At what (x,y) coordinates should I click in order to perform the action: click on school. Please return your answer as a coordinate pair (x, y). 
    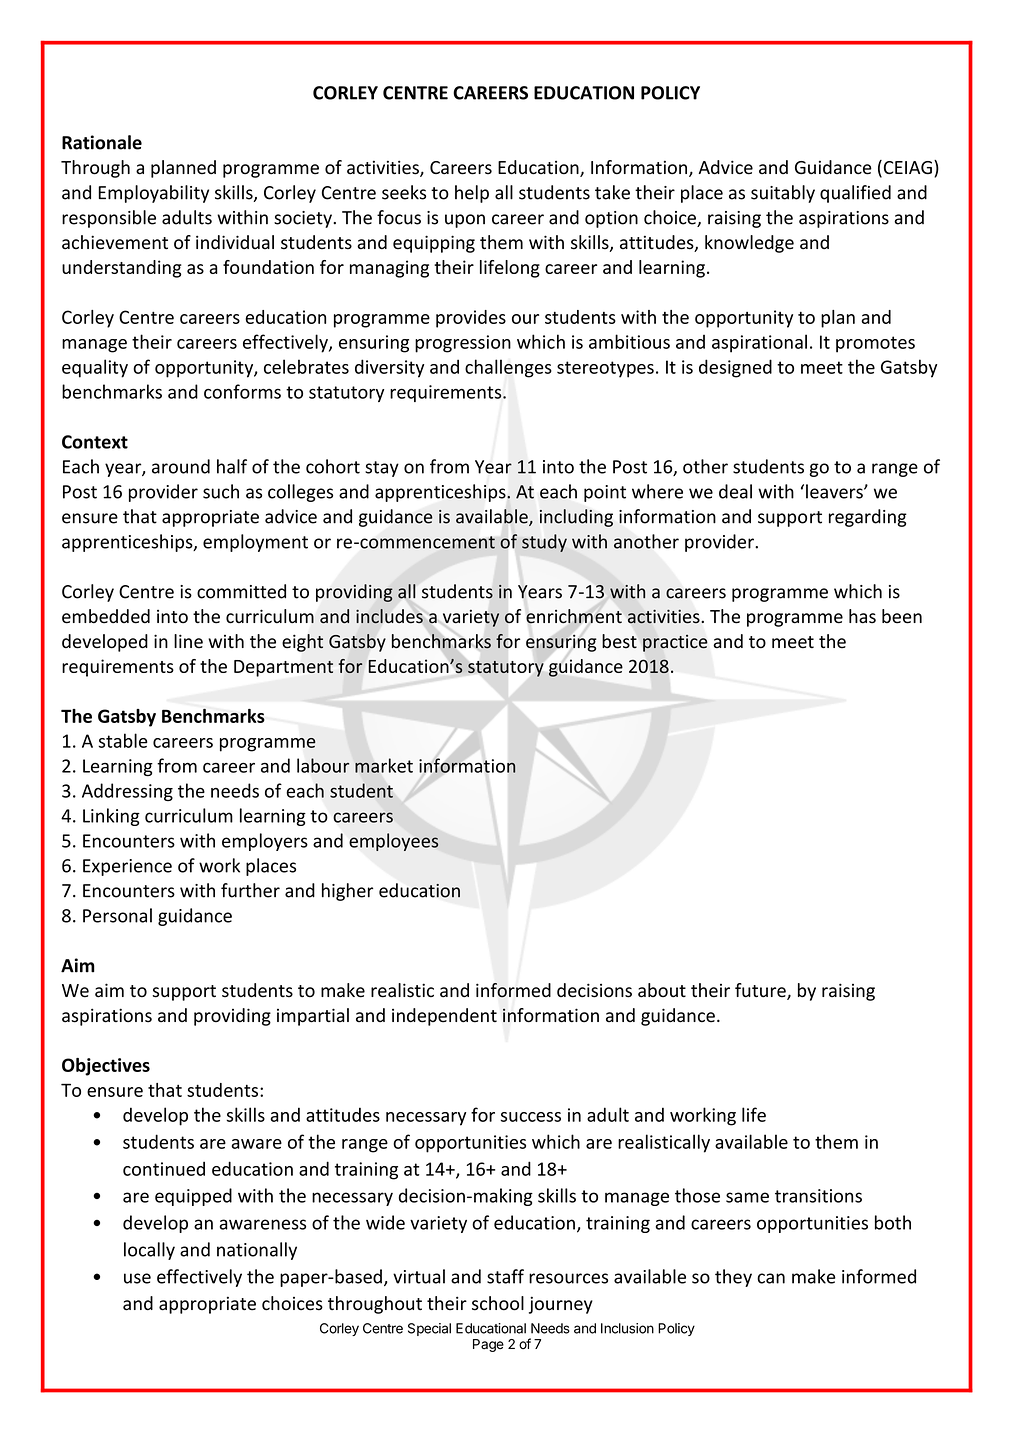
    Looking at the image, I should click on (498, 1303).
